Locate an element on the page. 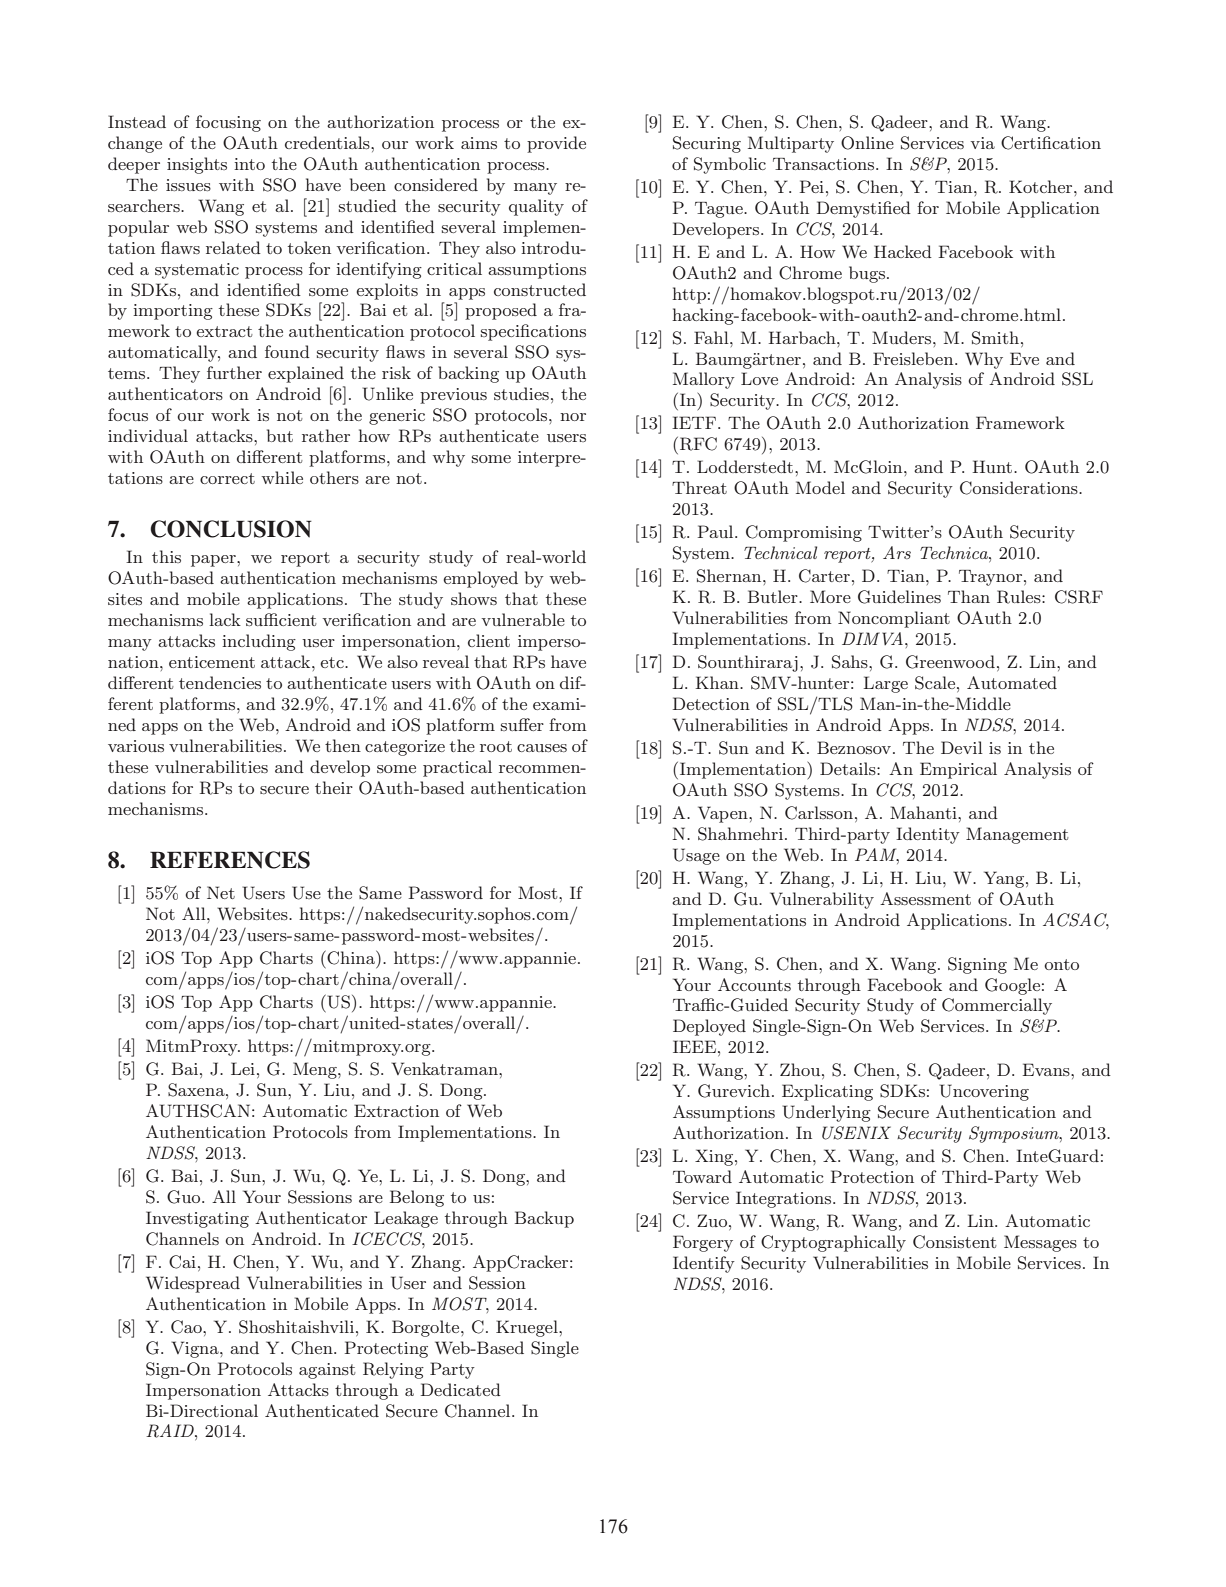 The image size is (1226, 1587). Lei is located at coordinates (243, 1068).
